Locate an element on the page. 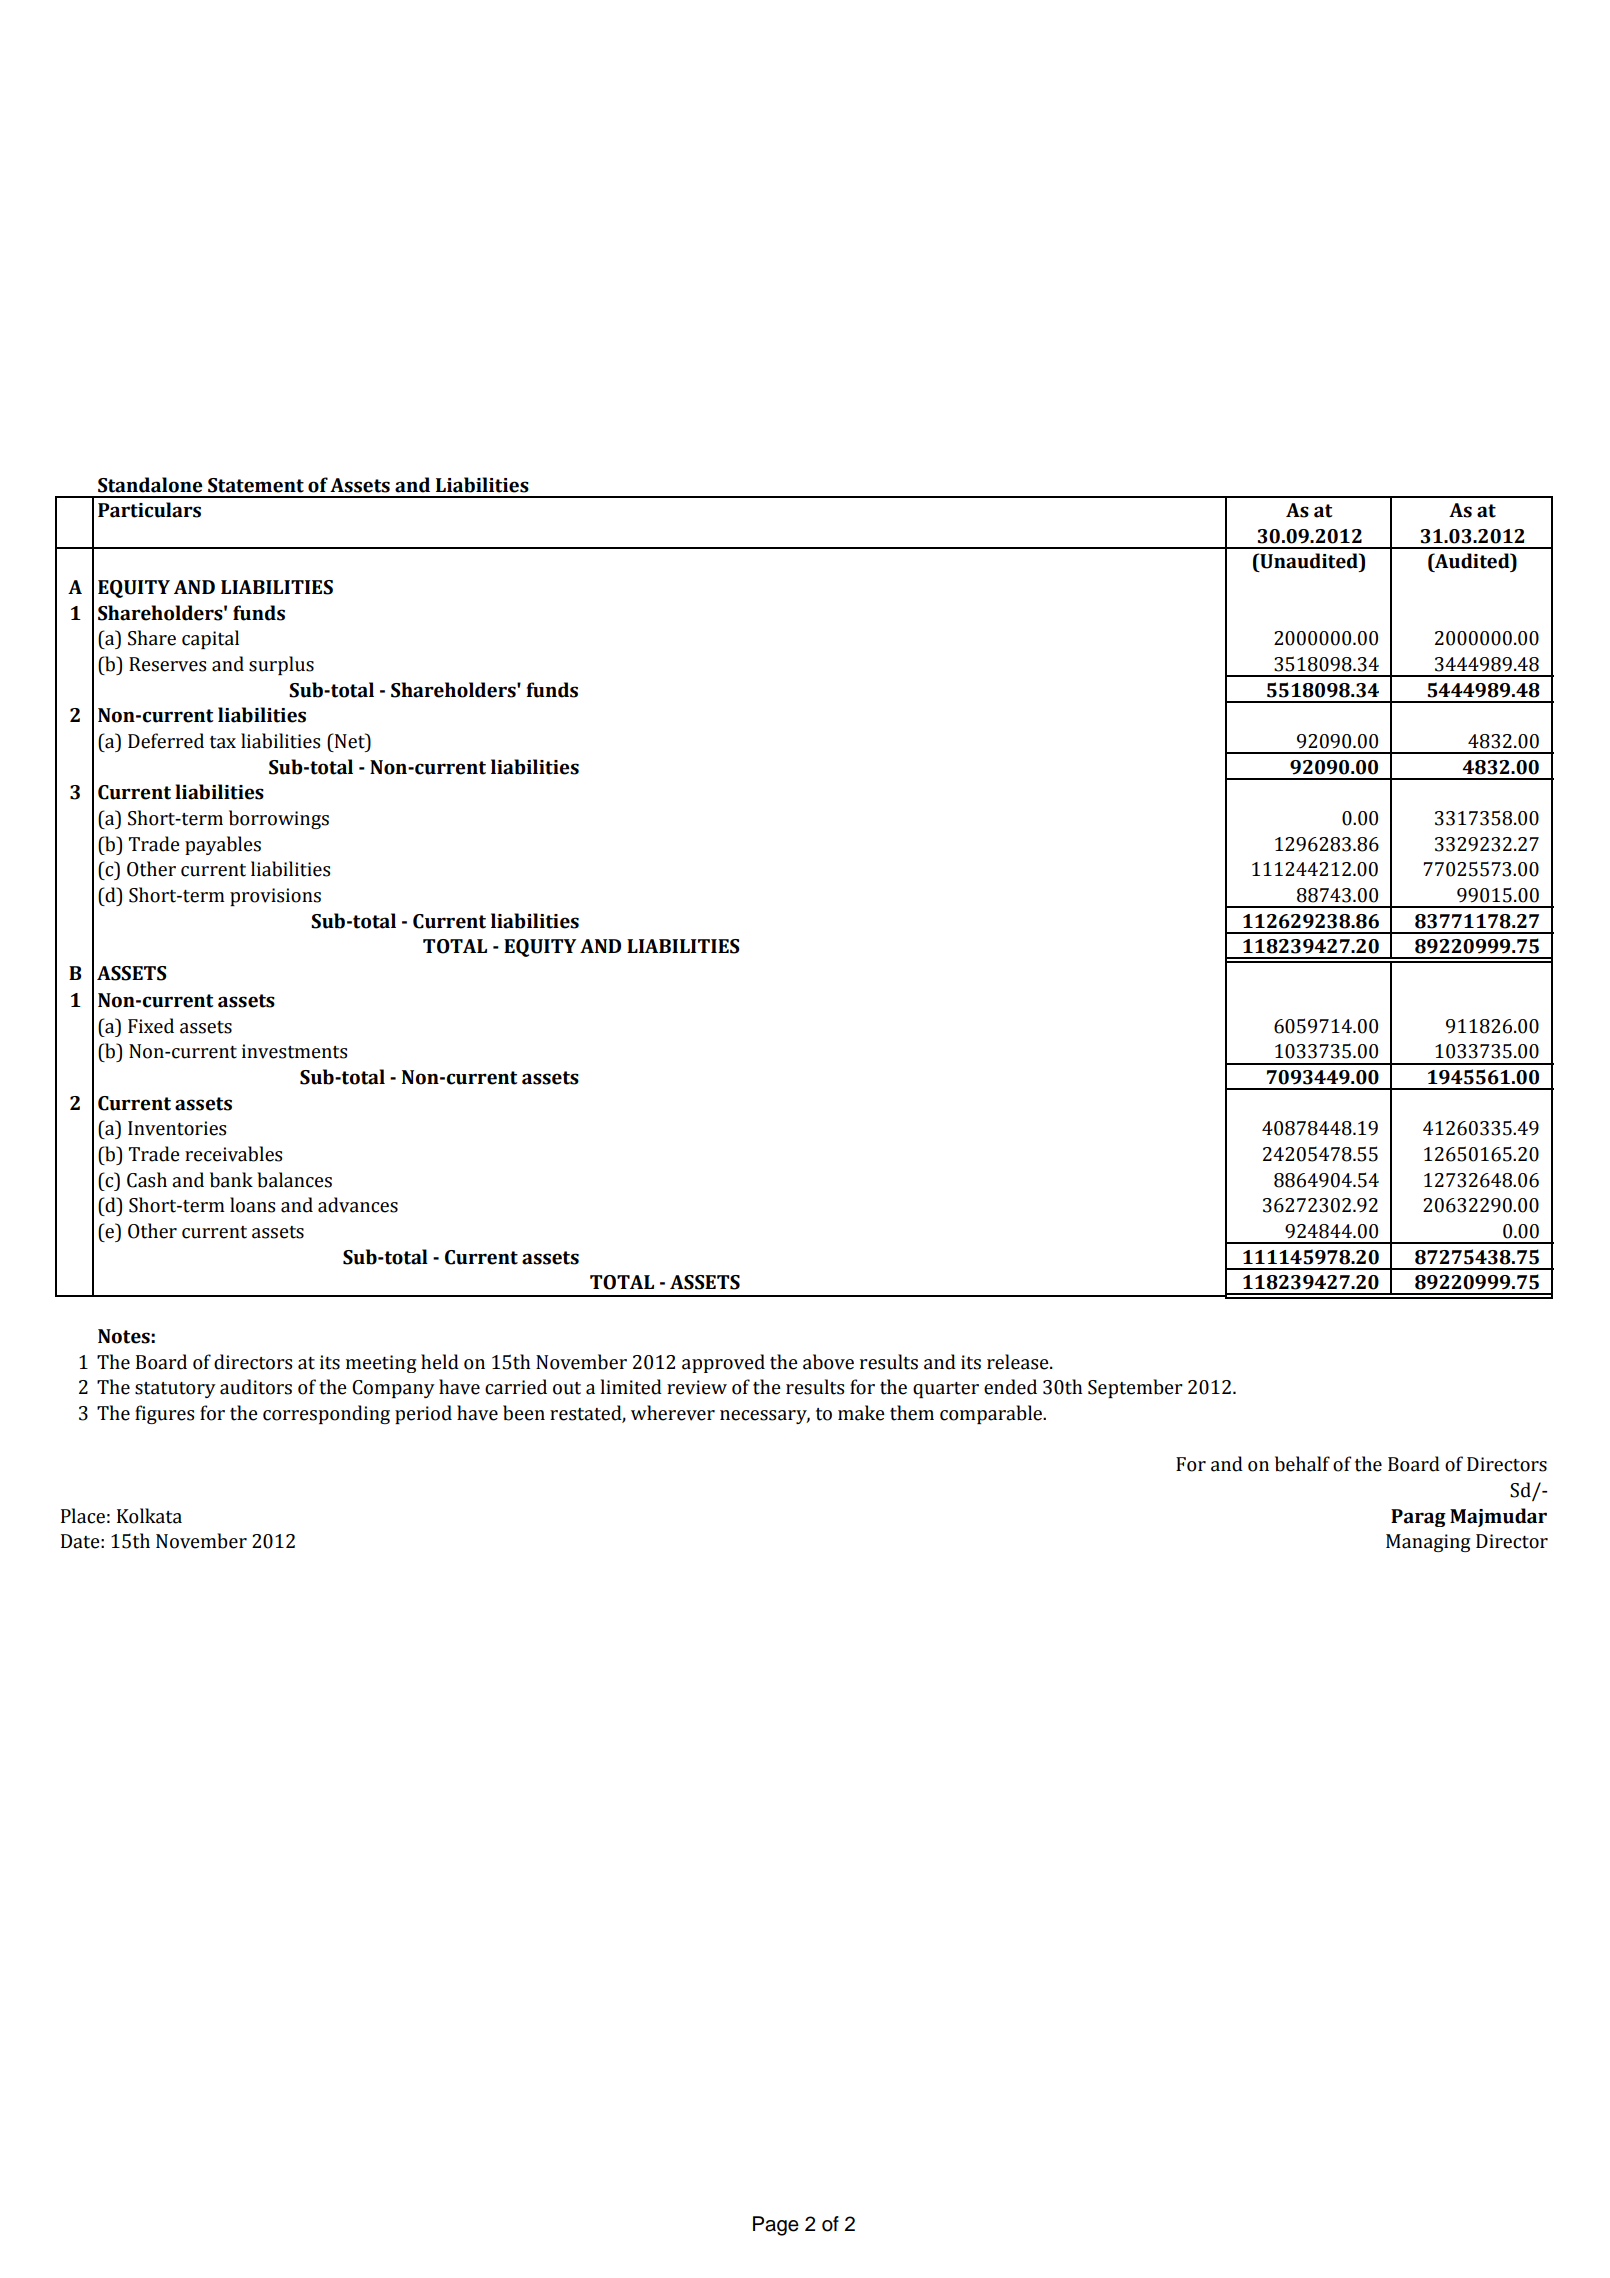  above is located at coordinates (828, 1362).
